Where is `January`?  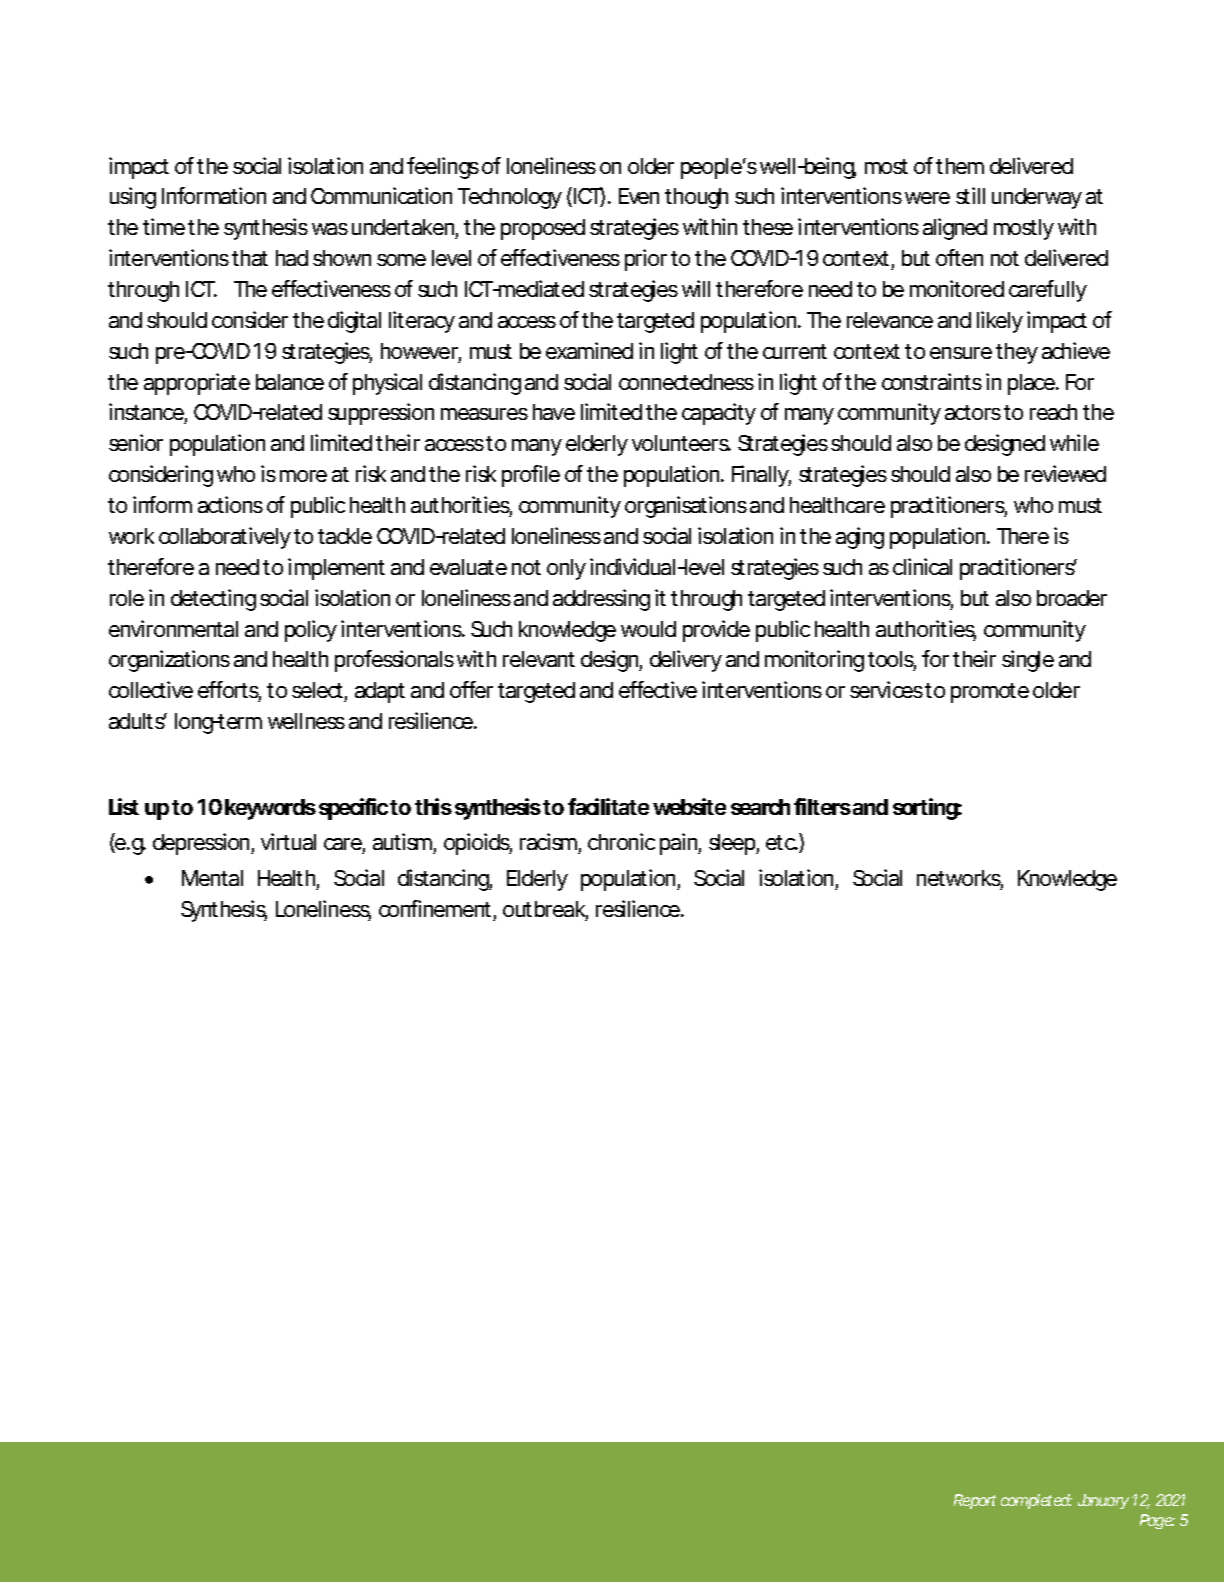
January is located at coordinates (1103, 1501).
